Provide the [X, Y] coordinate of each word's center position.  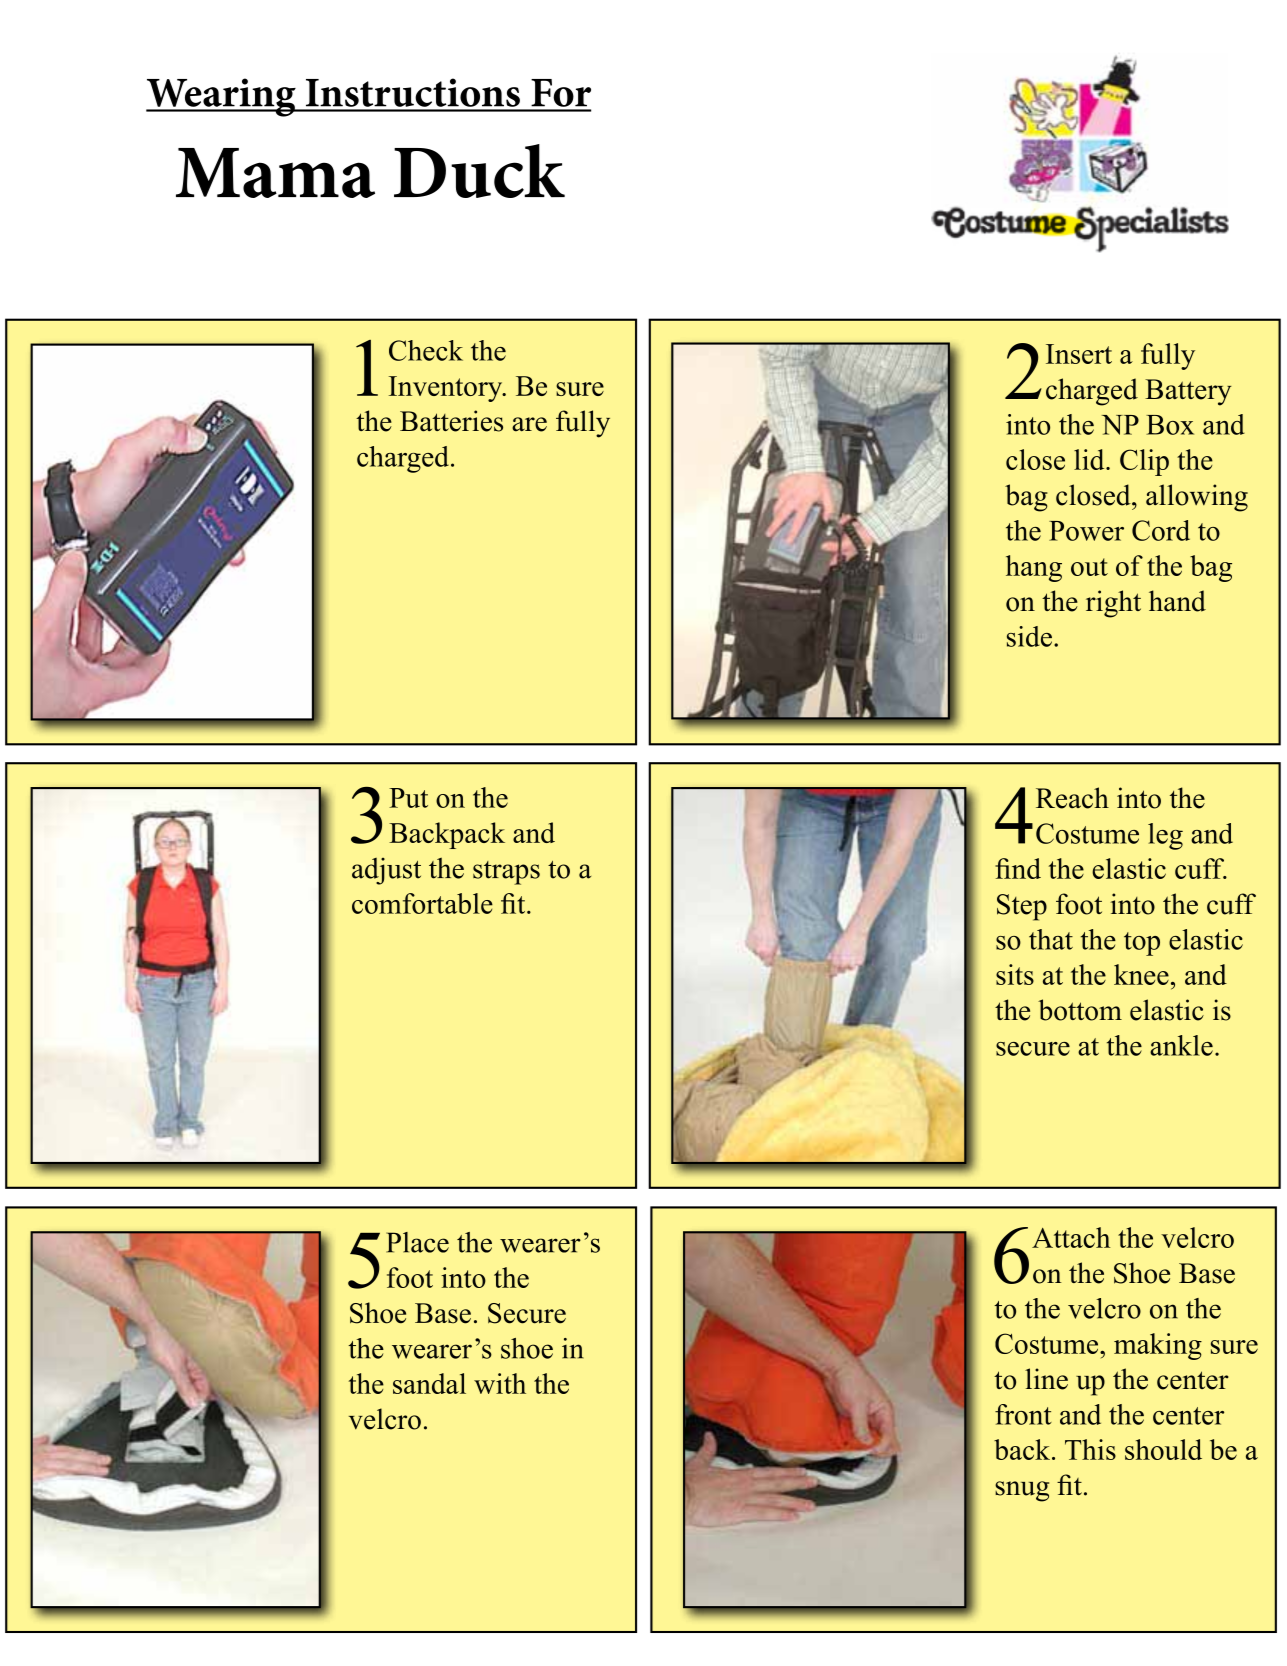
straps [506, 873]
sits [1015, 974]
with [500, 1383]
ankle [1181, 1045]
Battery [1188, 392]
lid [1090, 459]
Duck [479, 171]
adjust [386, 871]
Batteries [451, 421]
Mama [275, 173]
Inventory [447, 389]
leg [1165, 836]
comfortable [422, 903]
